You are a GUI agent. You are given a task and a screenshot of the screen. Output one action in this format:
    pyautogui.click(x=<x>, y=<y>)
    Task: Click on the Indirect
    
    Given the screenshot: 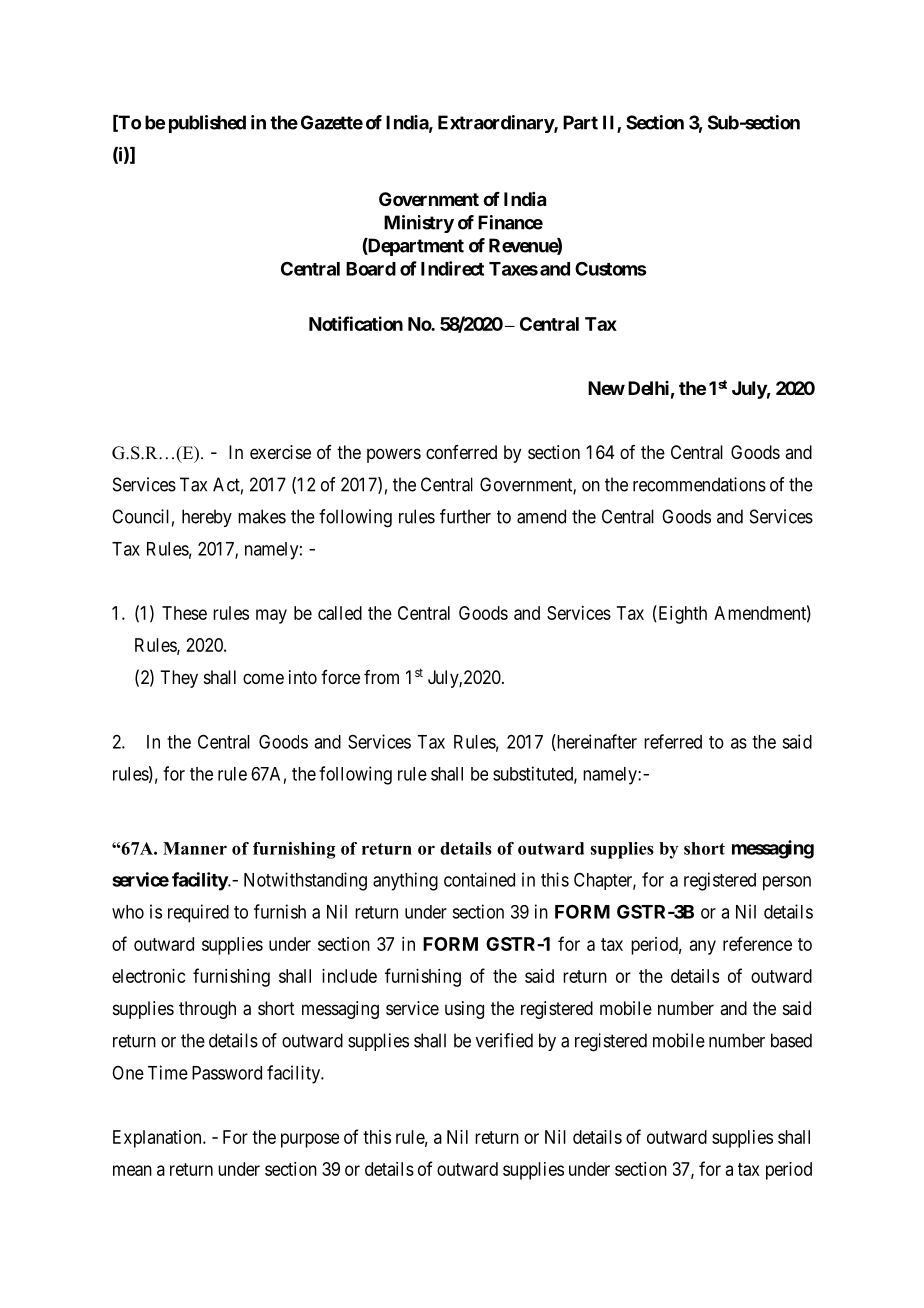 What is the action you would take?
    pyautogui.click(x=452, y=268)
